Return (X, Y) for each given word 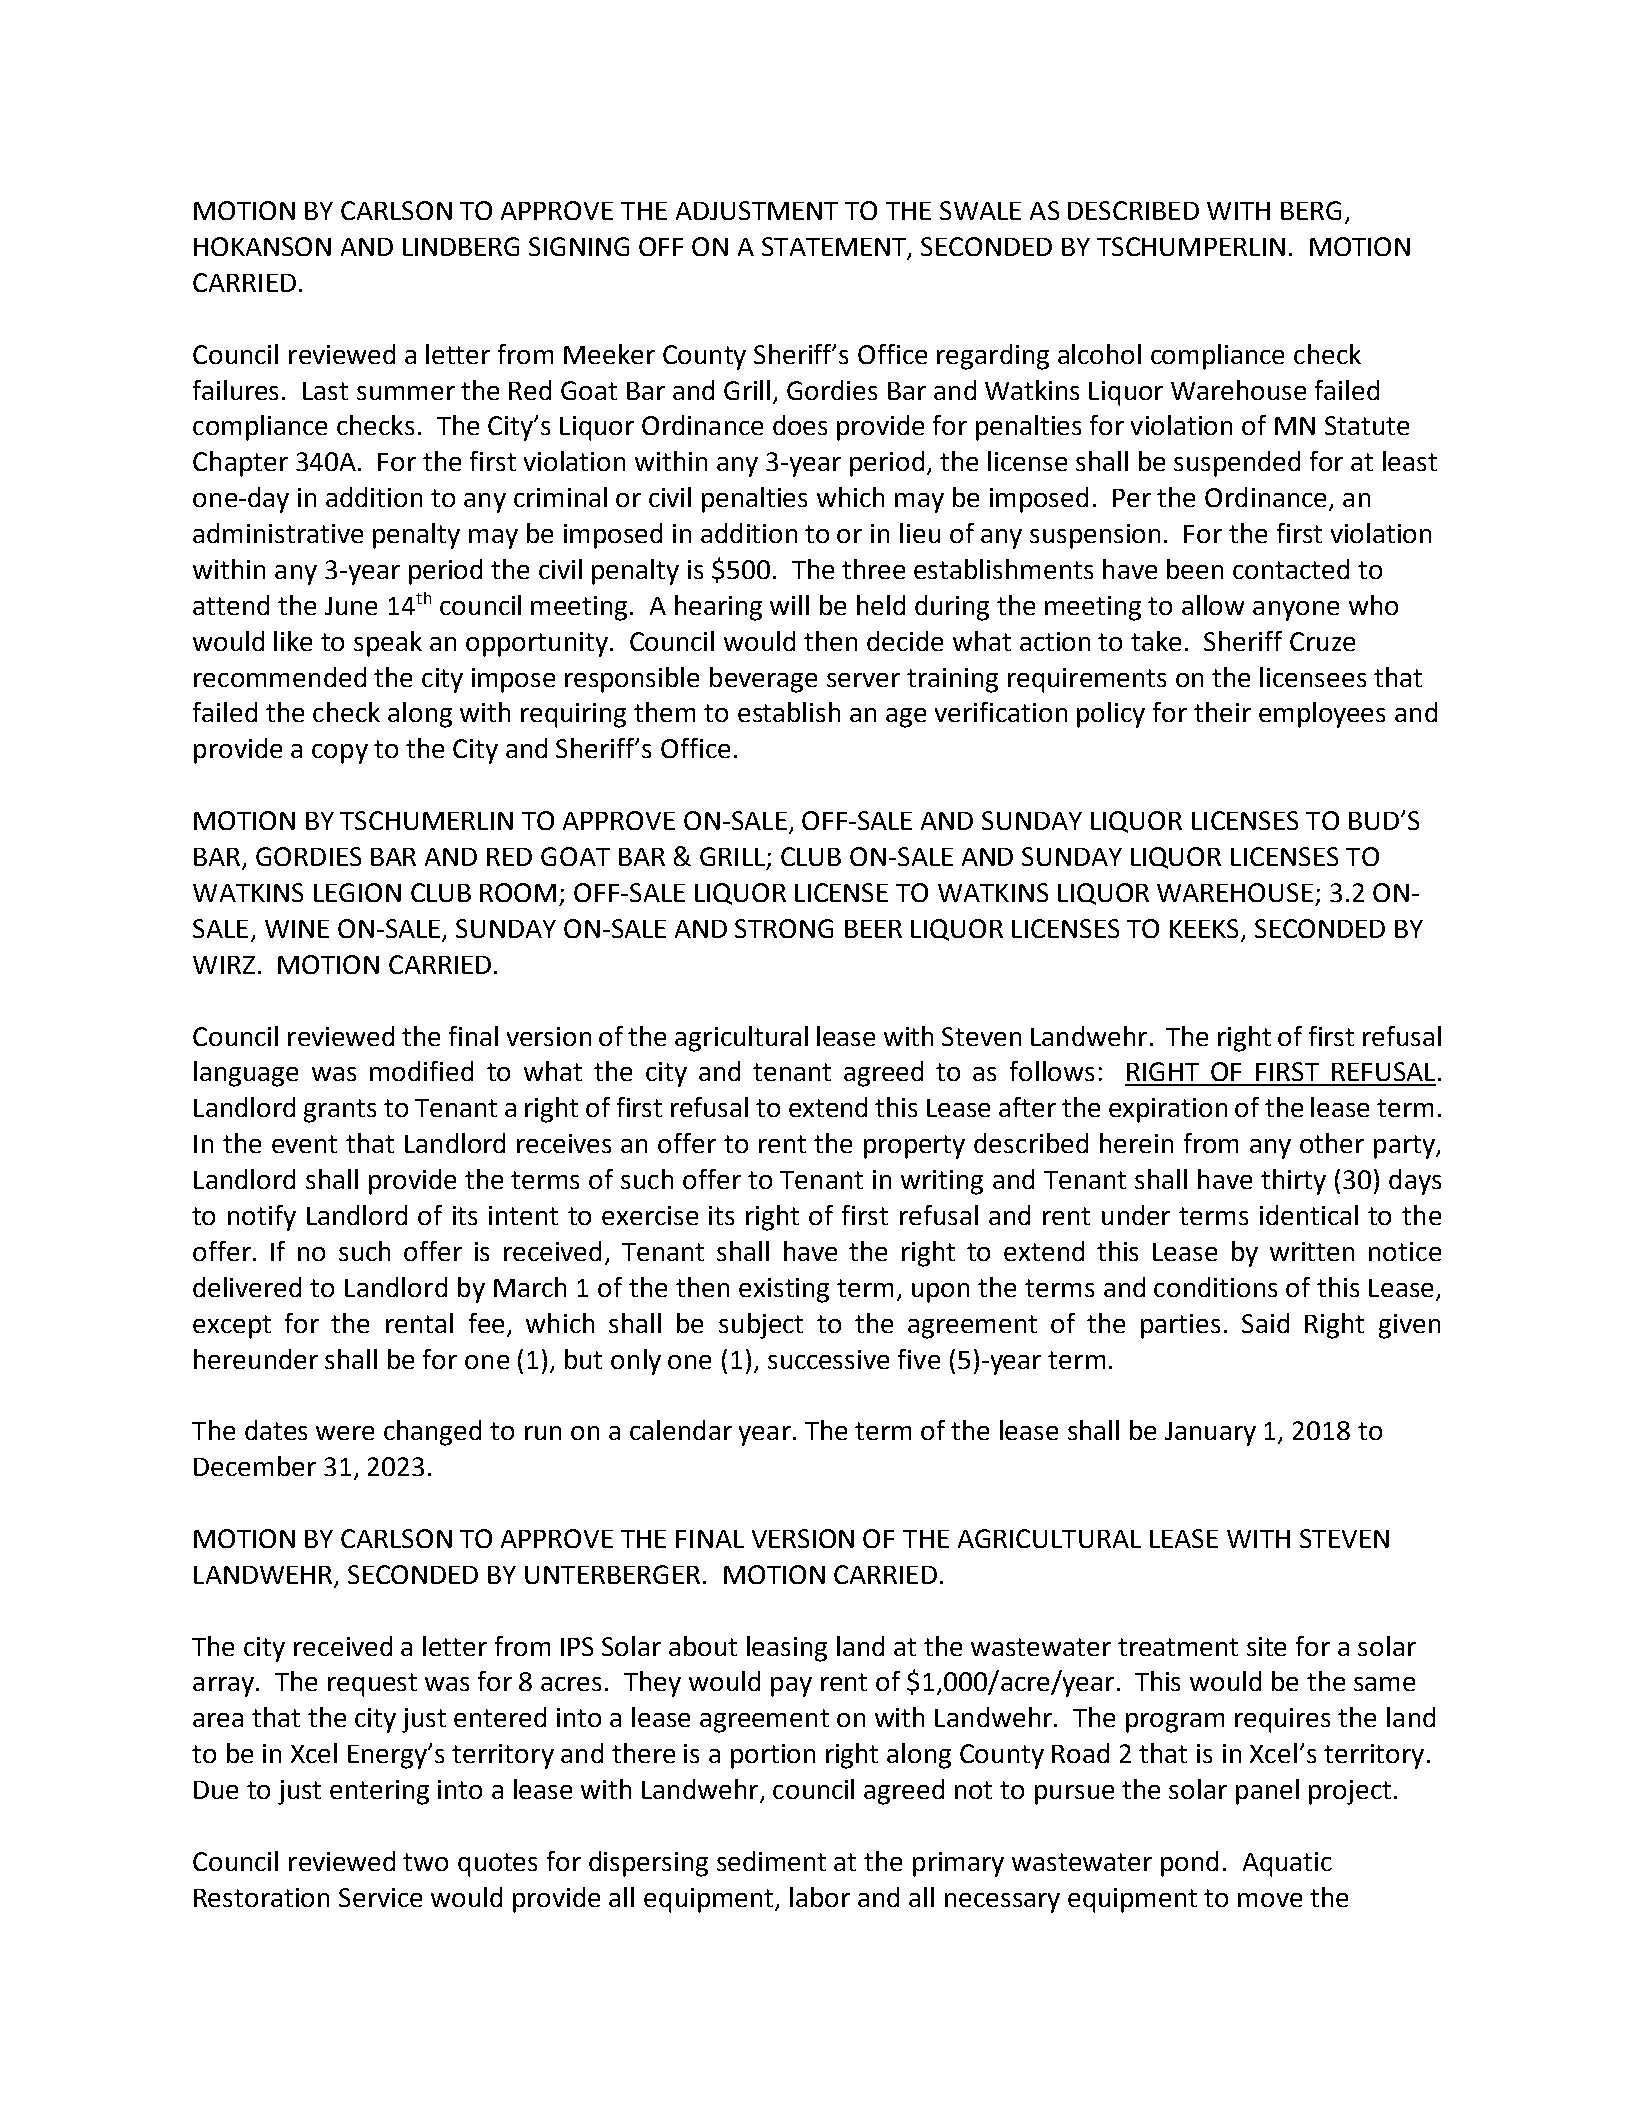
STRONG (784, 928)
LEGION (357, 892)
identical (1309, 1215)
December (255, 1466)
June (351, 606)
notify (262, 1218)
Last (325, 391)
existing (784, 1290)
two (425, 1862)
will (789, 605)
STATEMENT (835, 248)
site (1266, 1646)
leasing (787, 1649)
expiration (1168, 1110)
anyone (1296, 611)
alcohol (1099, 354)
